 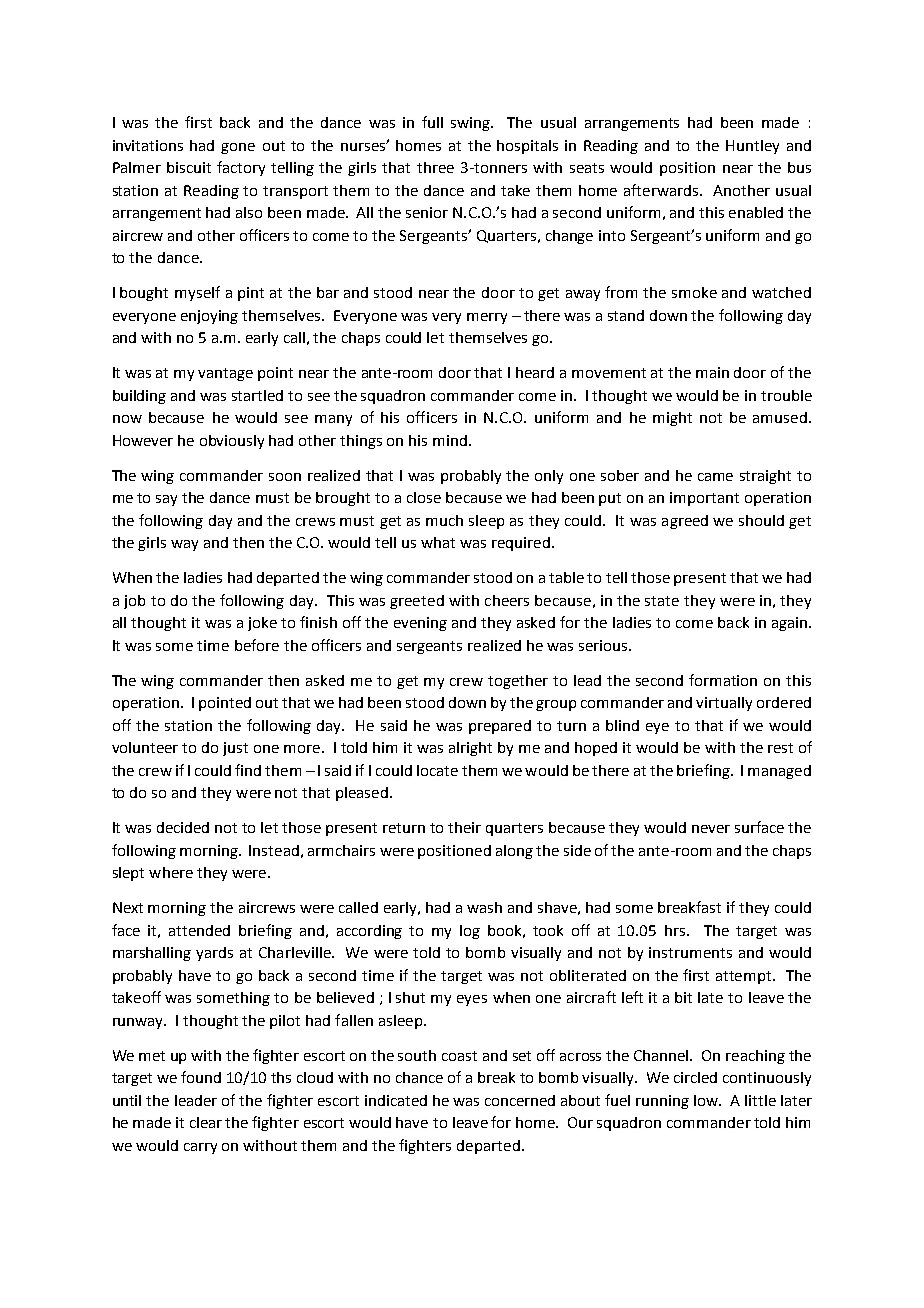 I want to click on gone, so click(x=238, y=148).
